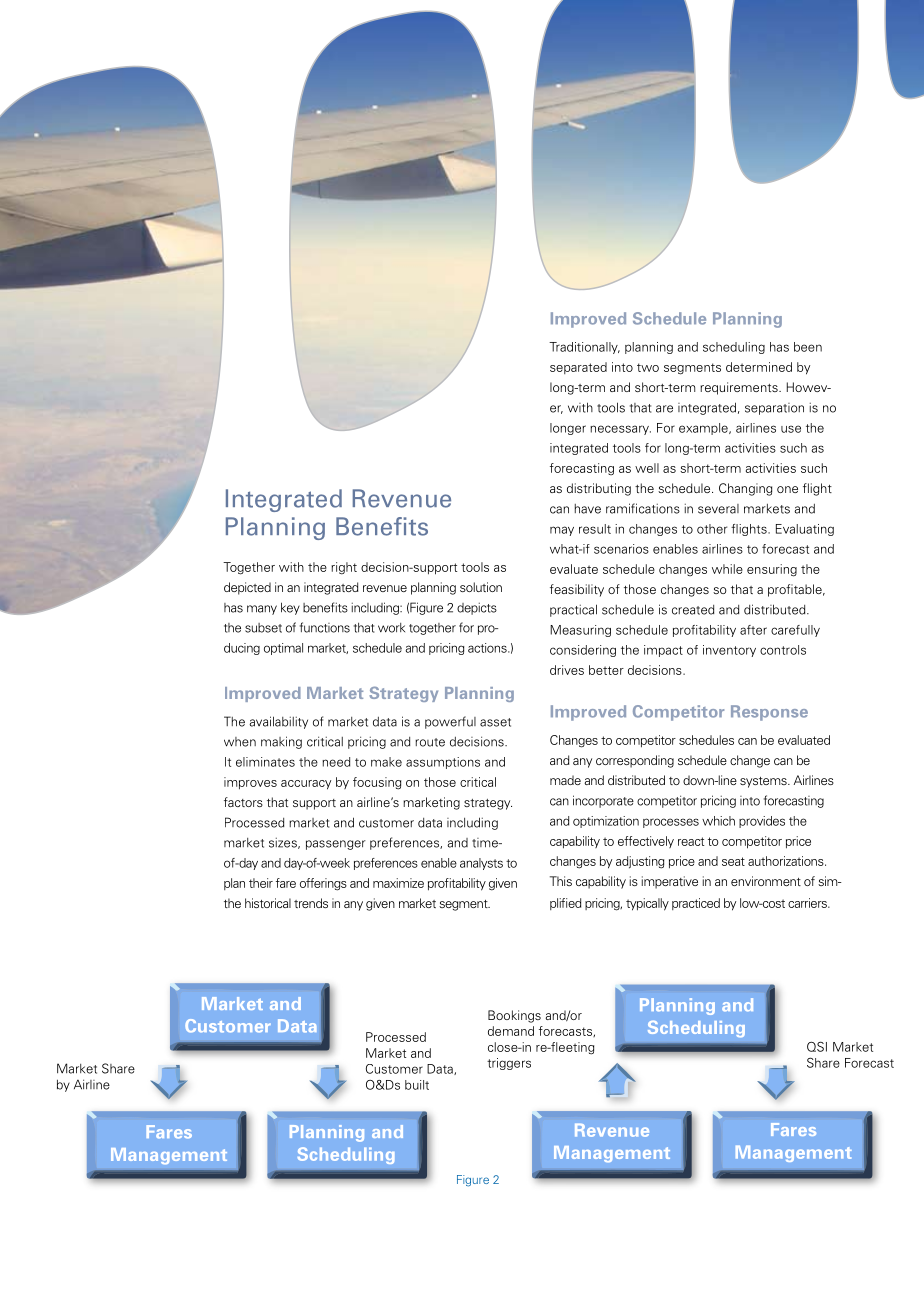  Describe the element at coordinates (278, 722) in the page. I see `availability` at that location.
